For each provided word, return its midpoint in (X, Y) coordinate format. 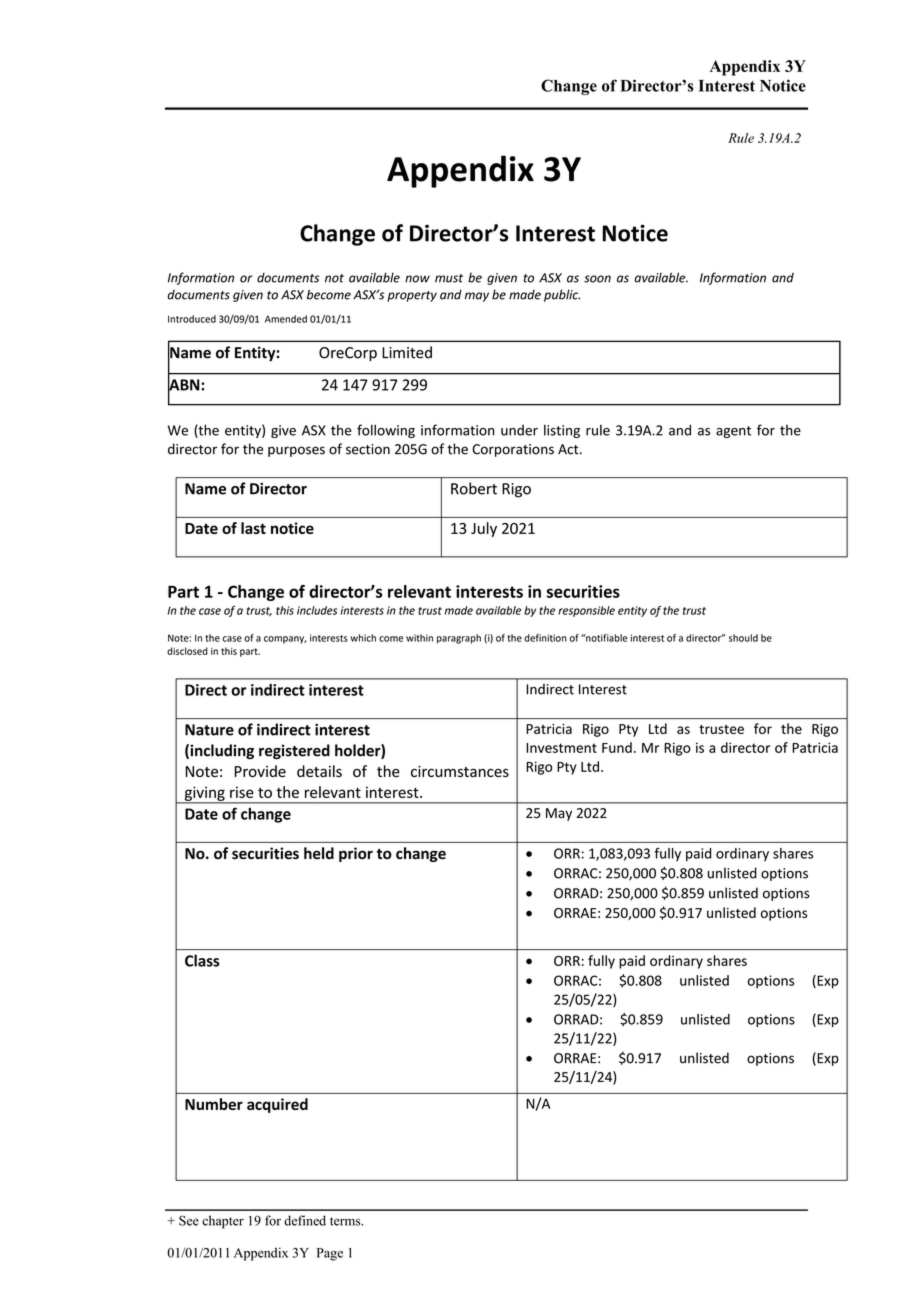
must (449, 278)
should (743, 638)
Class (202, 960)
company (285, 640)
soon (597, 279)
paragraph (459, 639)
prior (356, 854)
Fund (617, 747)
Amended (286, 319)
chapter (223, 1222)
